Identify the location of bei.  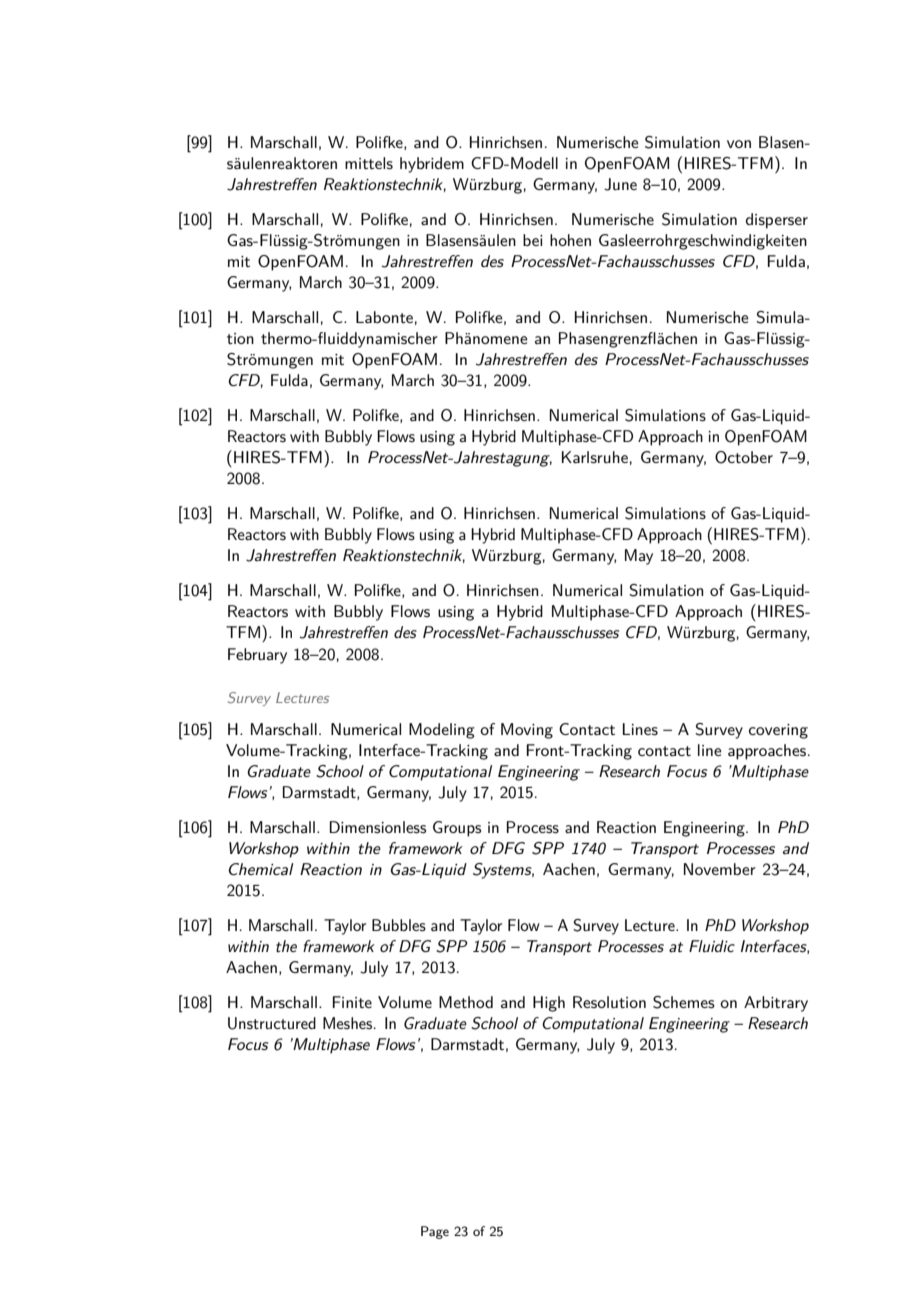
(533, 240).
